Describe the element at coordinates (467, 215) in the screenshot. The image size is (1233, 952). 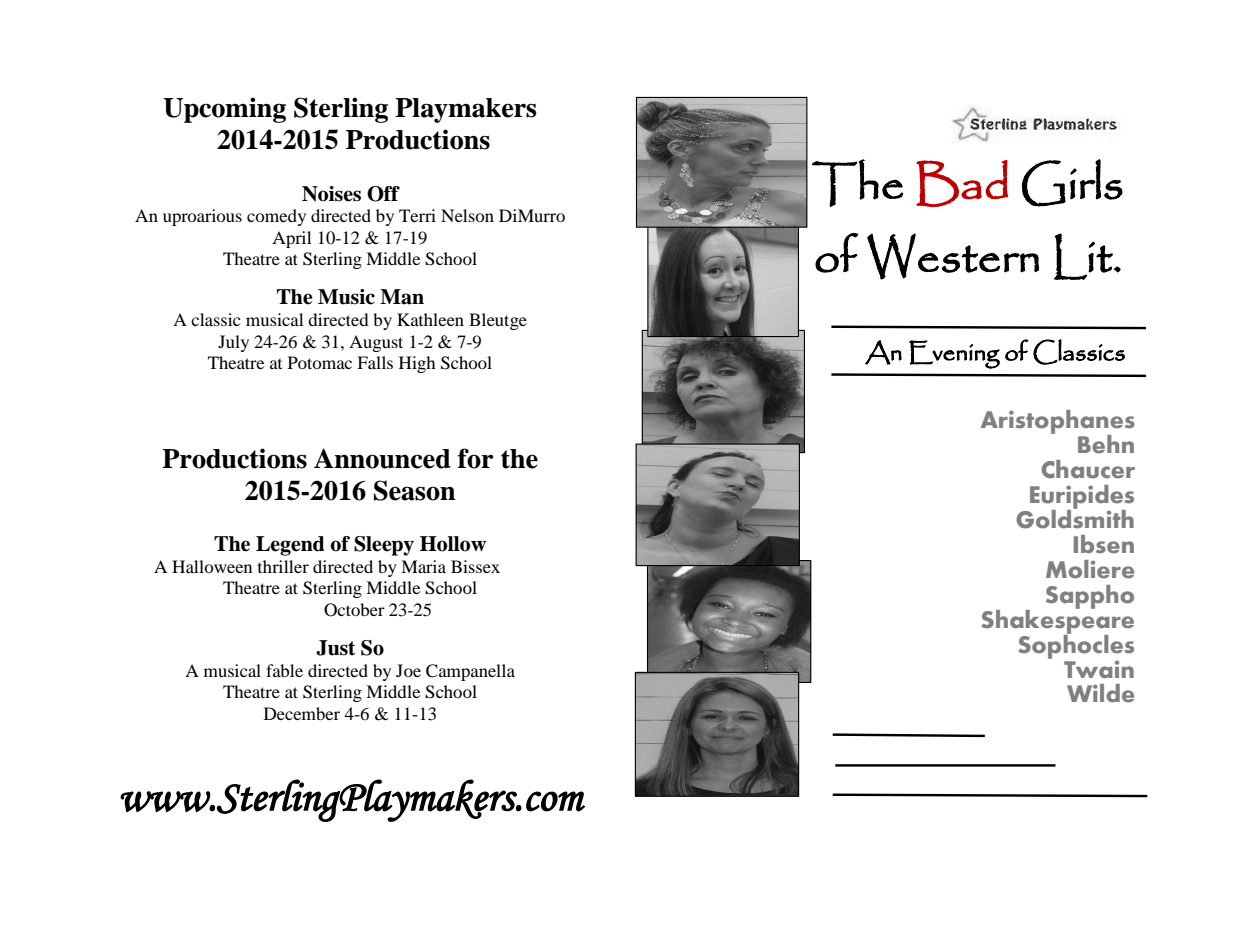
I see `Nelson` at that location.
